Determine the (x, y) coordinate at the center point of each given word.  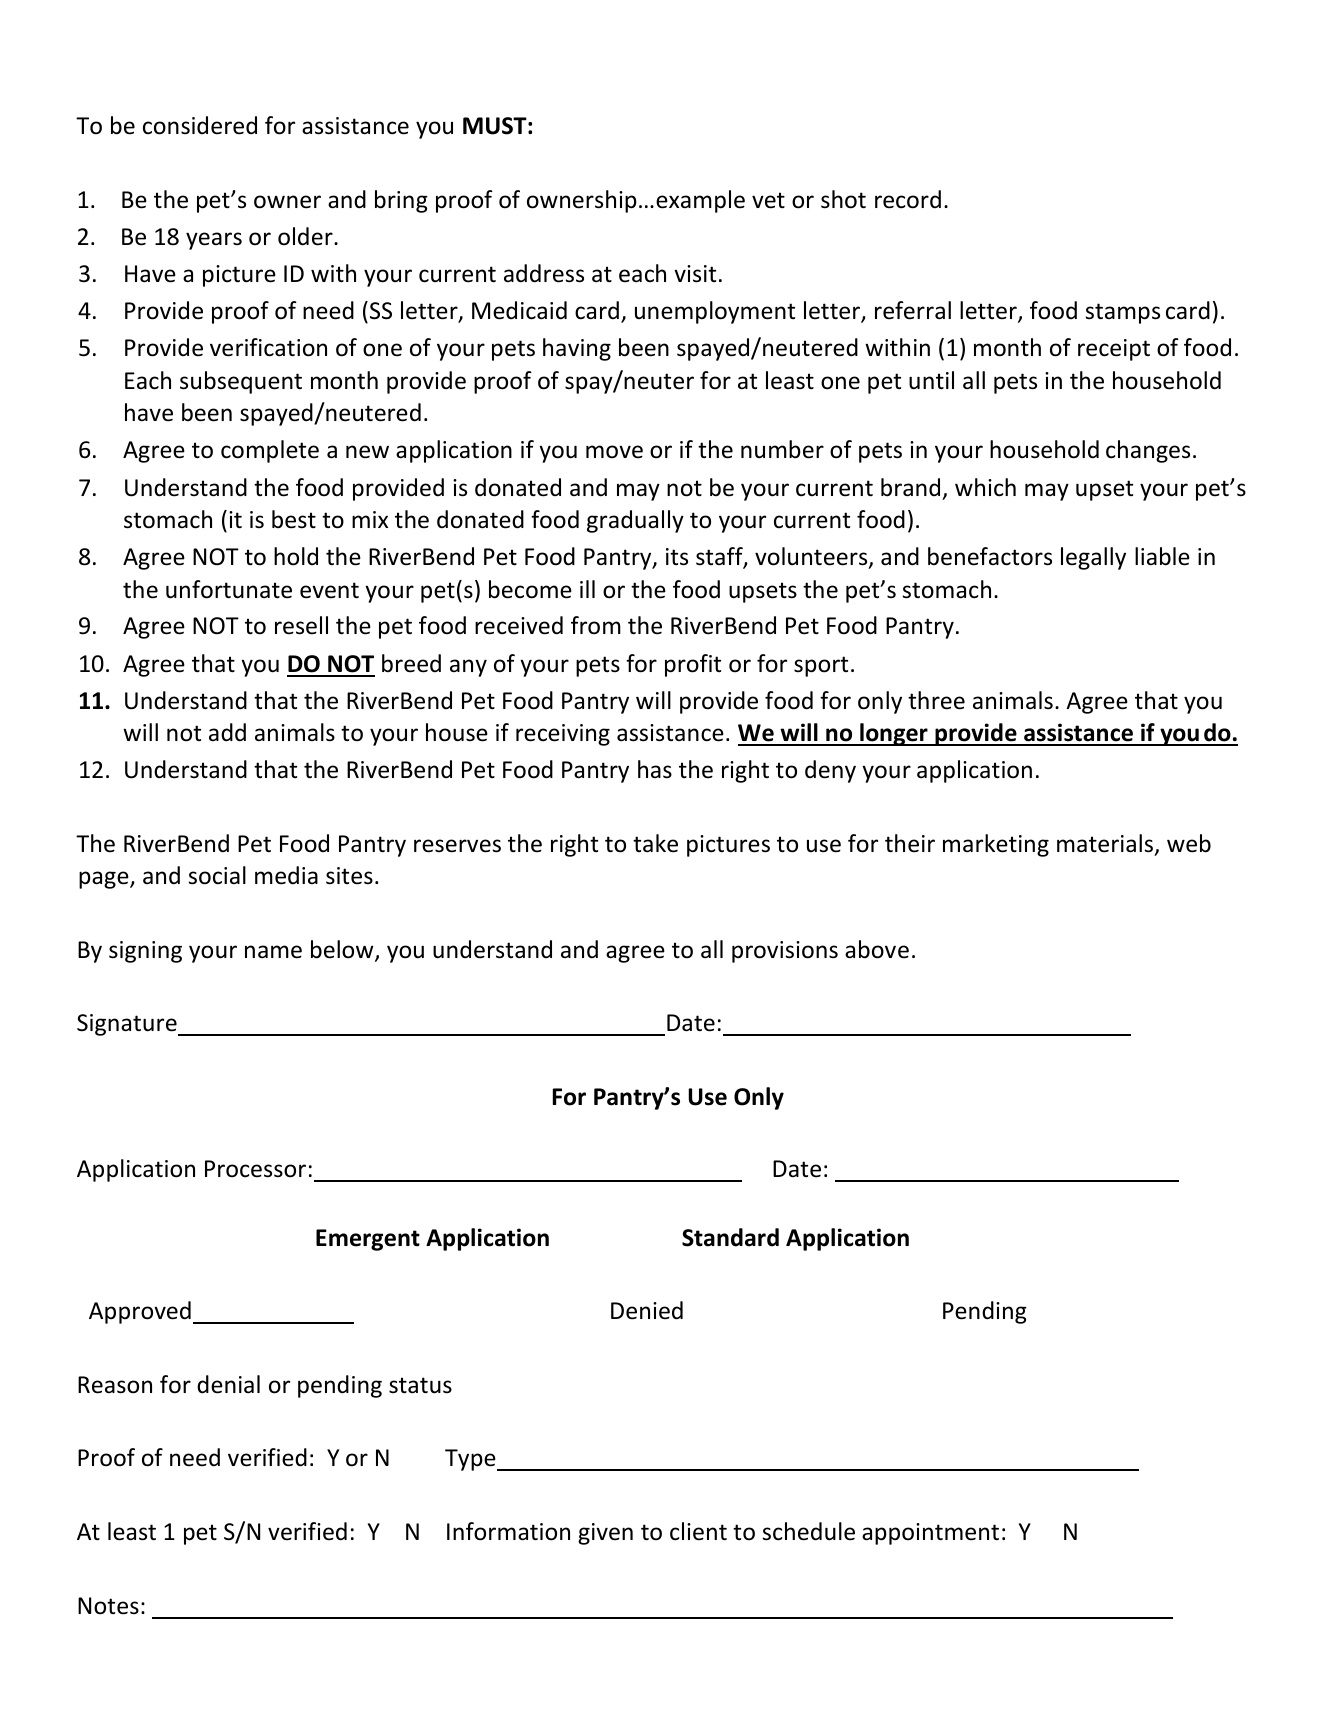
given (605, 1534)
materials (1106, 844)
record (908, 199)
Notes (108, 1606)
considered (200, 125)
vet (768, 200)
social (217, 875)
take (655, 843)
